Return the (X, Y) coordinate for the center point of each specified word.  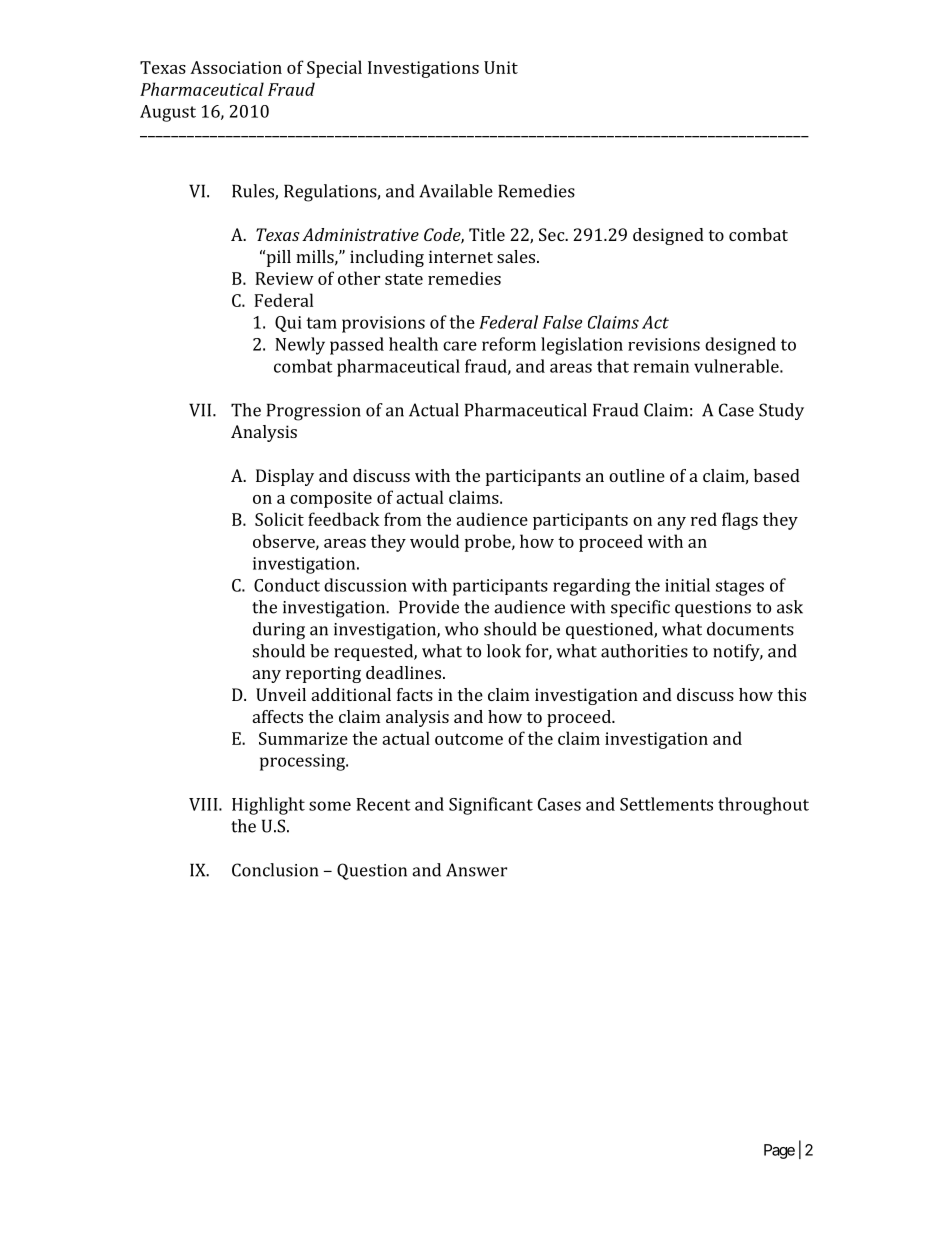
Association (236, 67)
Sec (553, 234)
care (460, 346)
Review (284, 278)
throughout (763, 806)
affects (278, 716)
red (704, 519)
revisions (664, 344)
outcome (469, 739)
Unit (501, 67)
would (434, 541)
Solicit (279, 519)
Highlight (268, 806)
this (792, 694)
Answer (476, 870)
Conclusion (275, 870)
